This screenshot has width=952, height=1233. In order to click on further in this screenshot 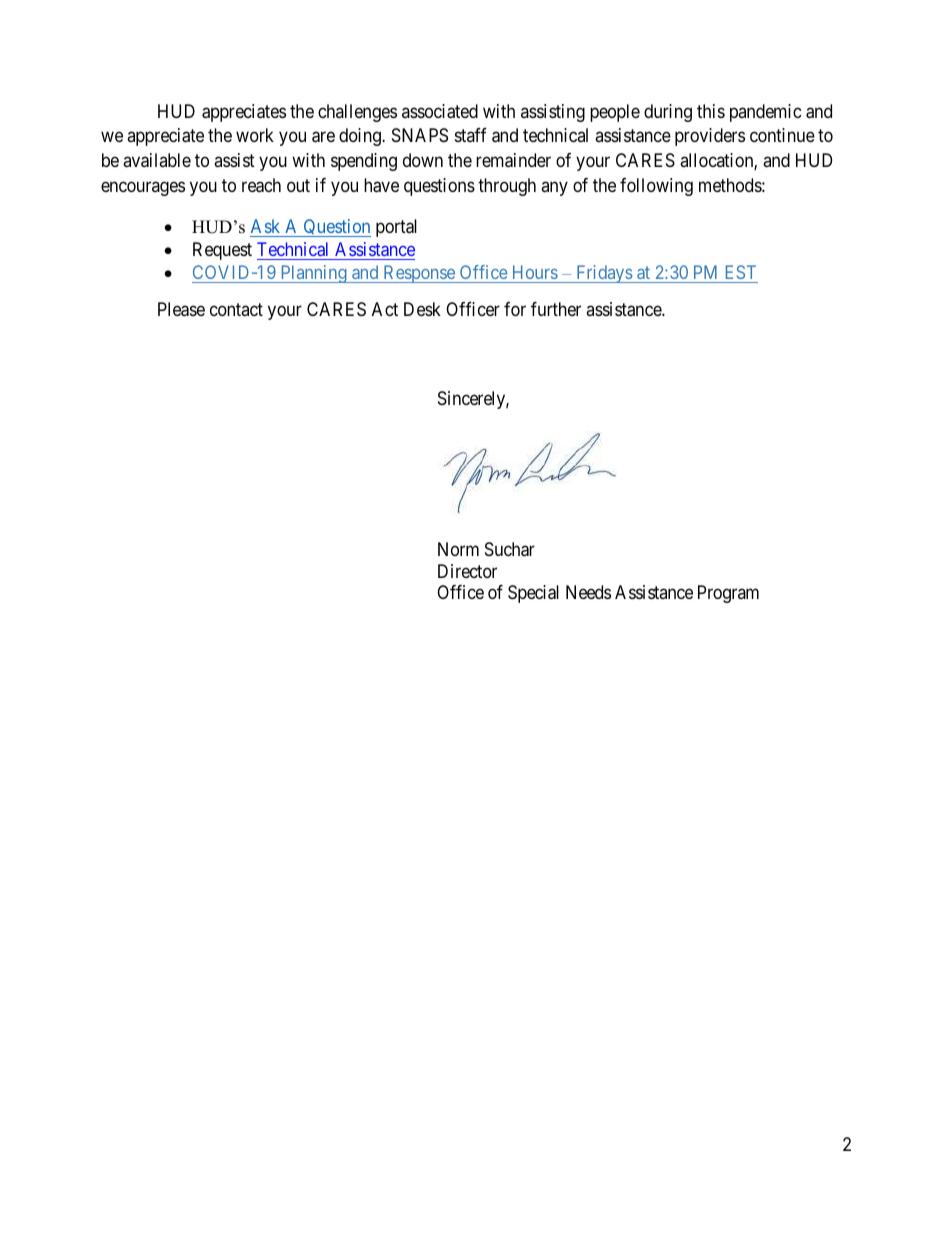, I will do `click(556, 309)`.
